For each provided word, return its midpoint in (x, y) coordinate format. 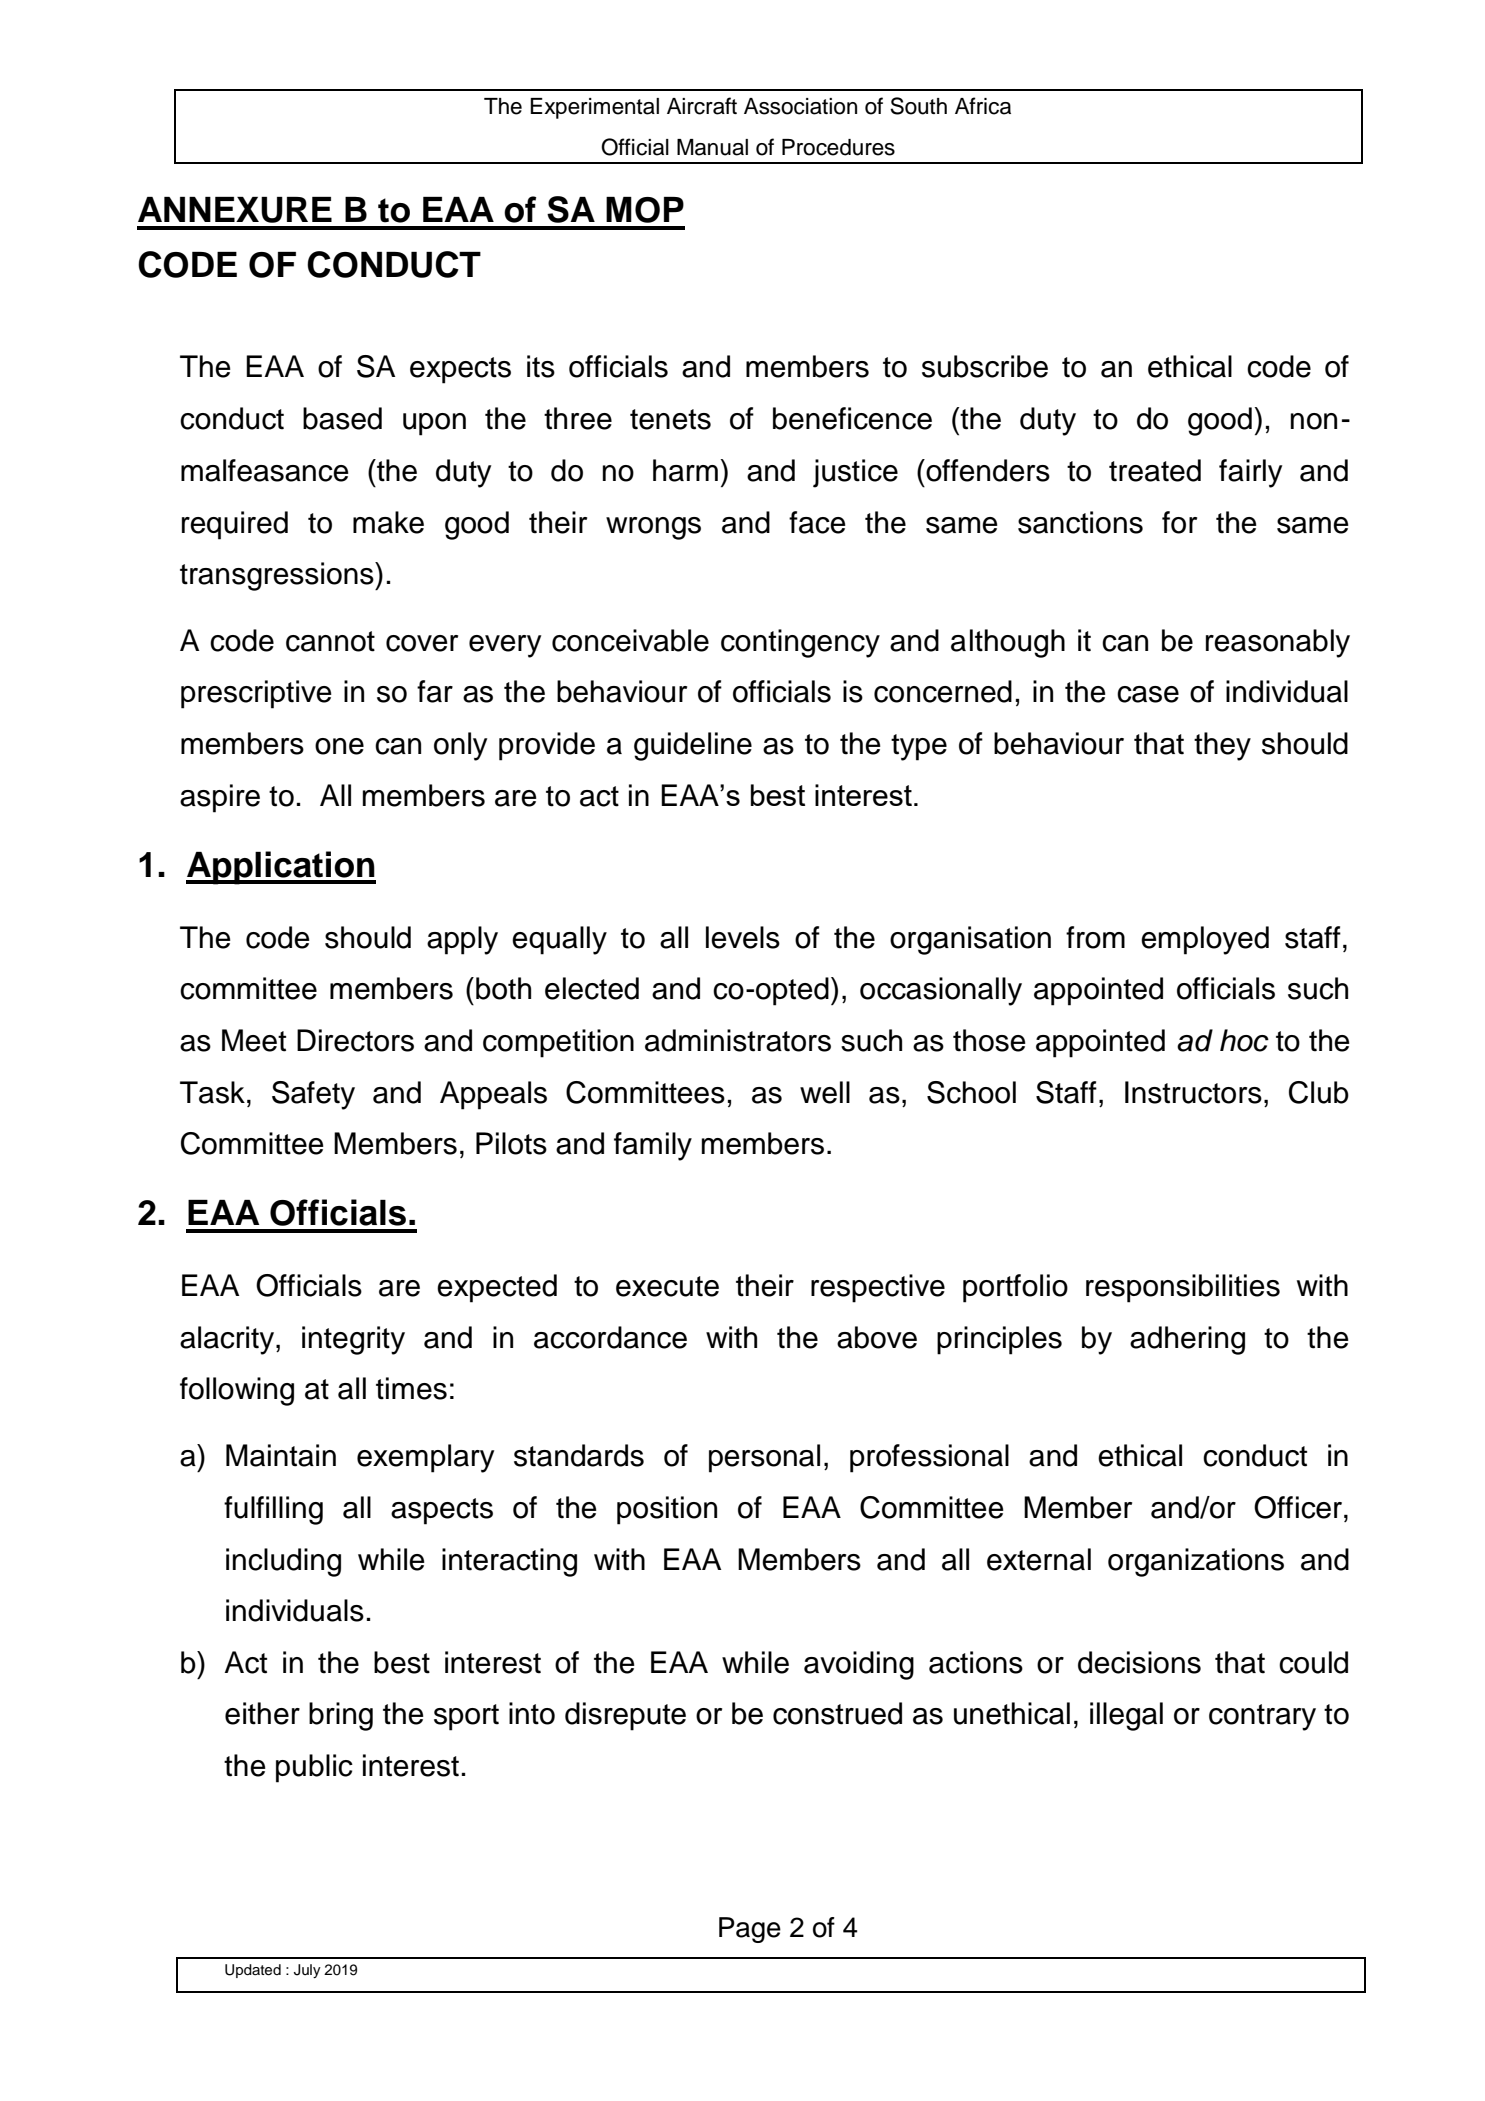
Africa (983, 106)
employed (1205, 940)
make (388, 522)
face (817, 522)
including (283, 1562)
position (667, 1510)
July (307, 1971)
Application (281, 868)
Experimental (594, 108)
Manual (712, 147)
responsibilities (1183, 1288)
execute (667, 1286)
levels (743, 937)
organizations (1196, 1562)
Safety (313, 1095)
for (1179, 522)
